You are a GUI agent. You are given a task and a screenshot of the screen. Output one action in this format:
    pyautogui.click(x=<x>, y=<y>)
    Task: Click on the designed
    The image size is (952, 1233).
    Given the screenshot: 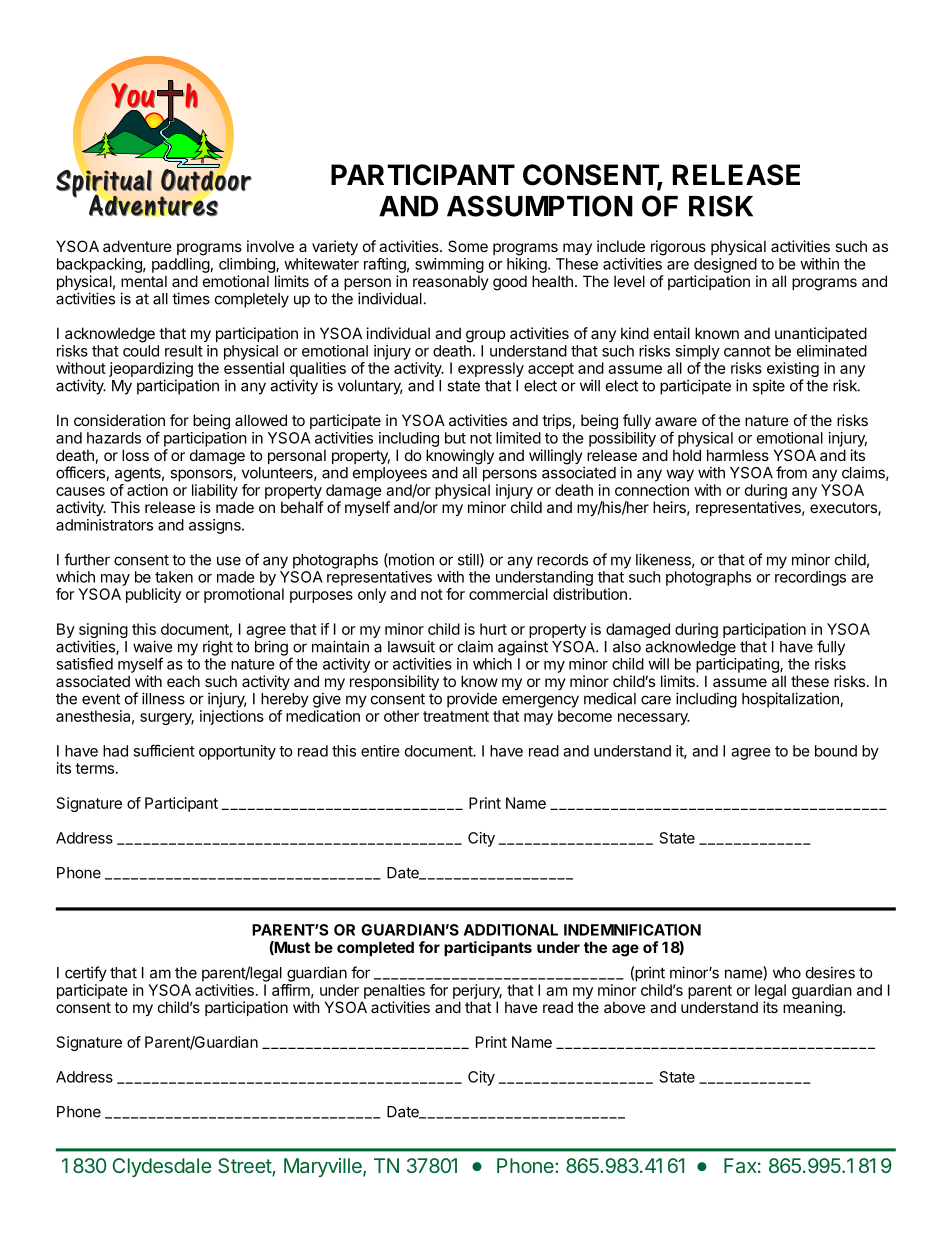 What is the action you would take?
    pyautogui.click(x=725, y=265)
